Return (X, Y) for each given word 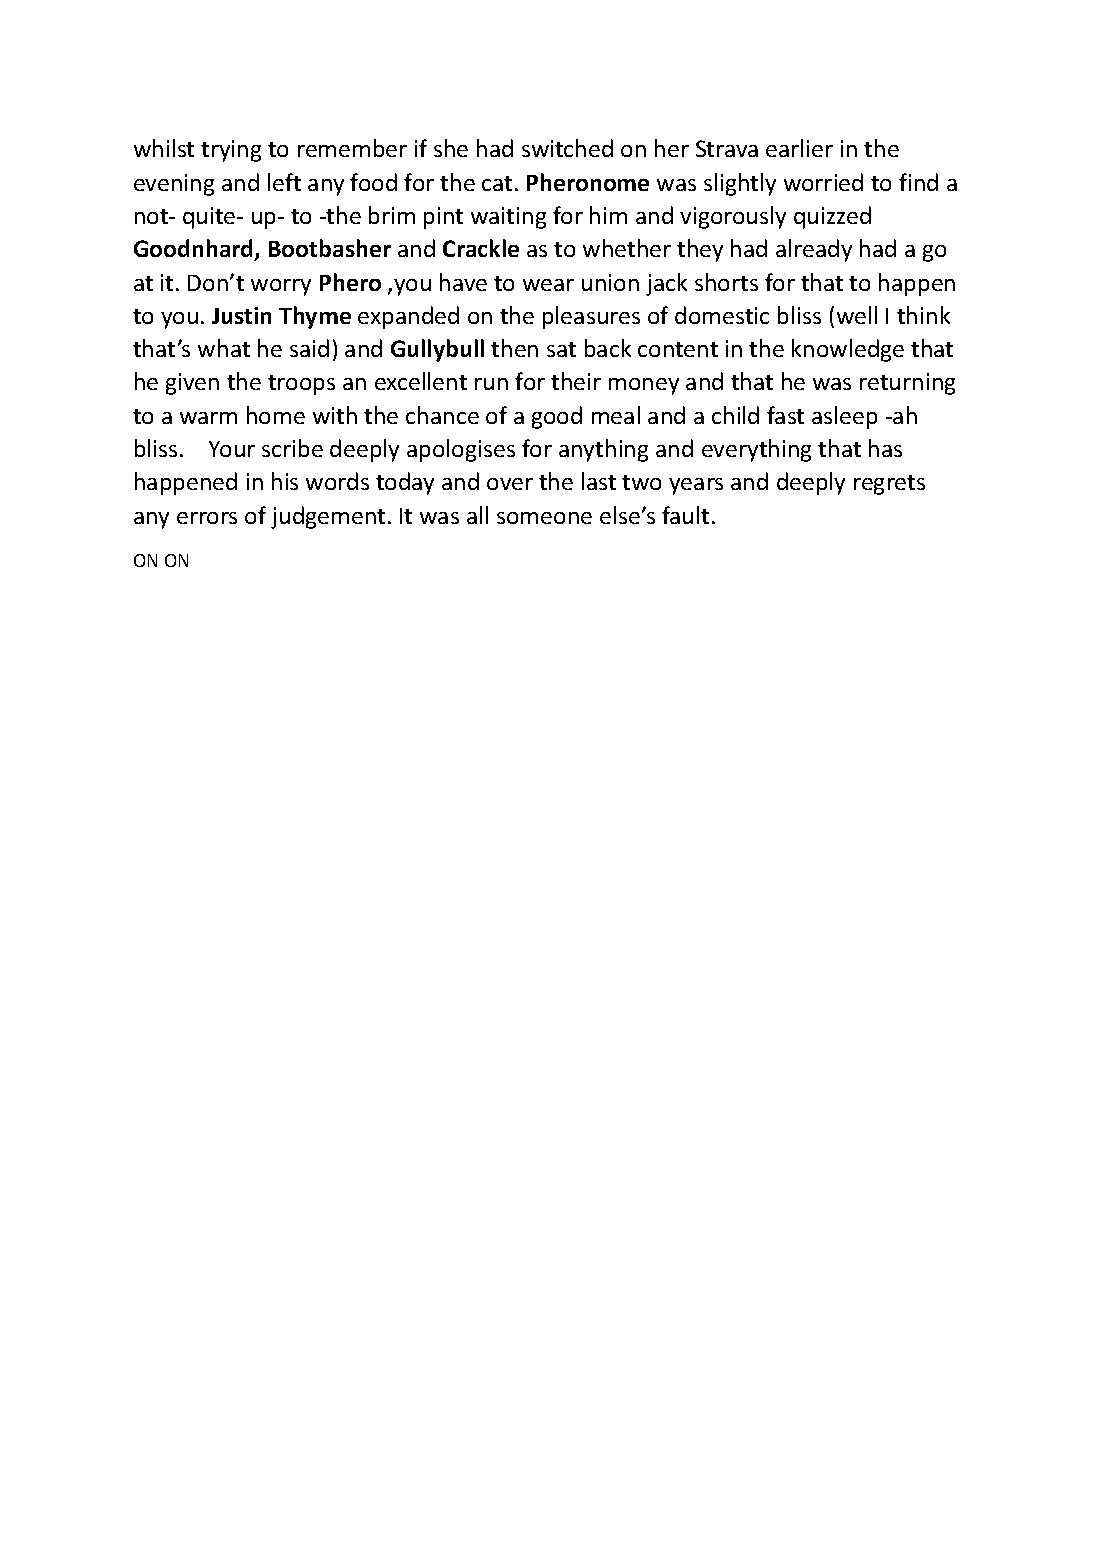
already (814, 250)
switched (567, 148)
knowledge (848, 350)
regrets (889, 485)
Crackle (481, 248)
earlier (799, 148)
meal (616, 415)
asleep (844, 417)
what (224, 348)
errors (207, 518)
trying (231, 151)
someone (544, 518)
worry (281, 287)
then (514, 348)
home (276, 415)
